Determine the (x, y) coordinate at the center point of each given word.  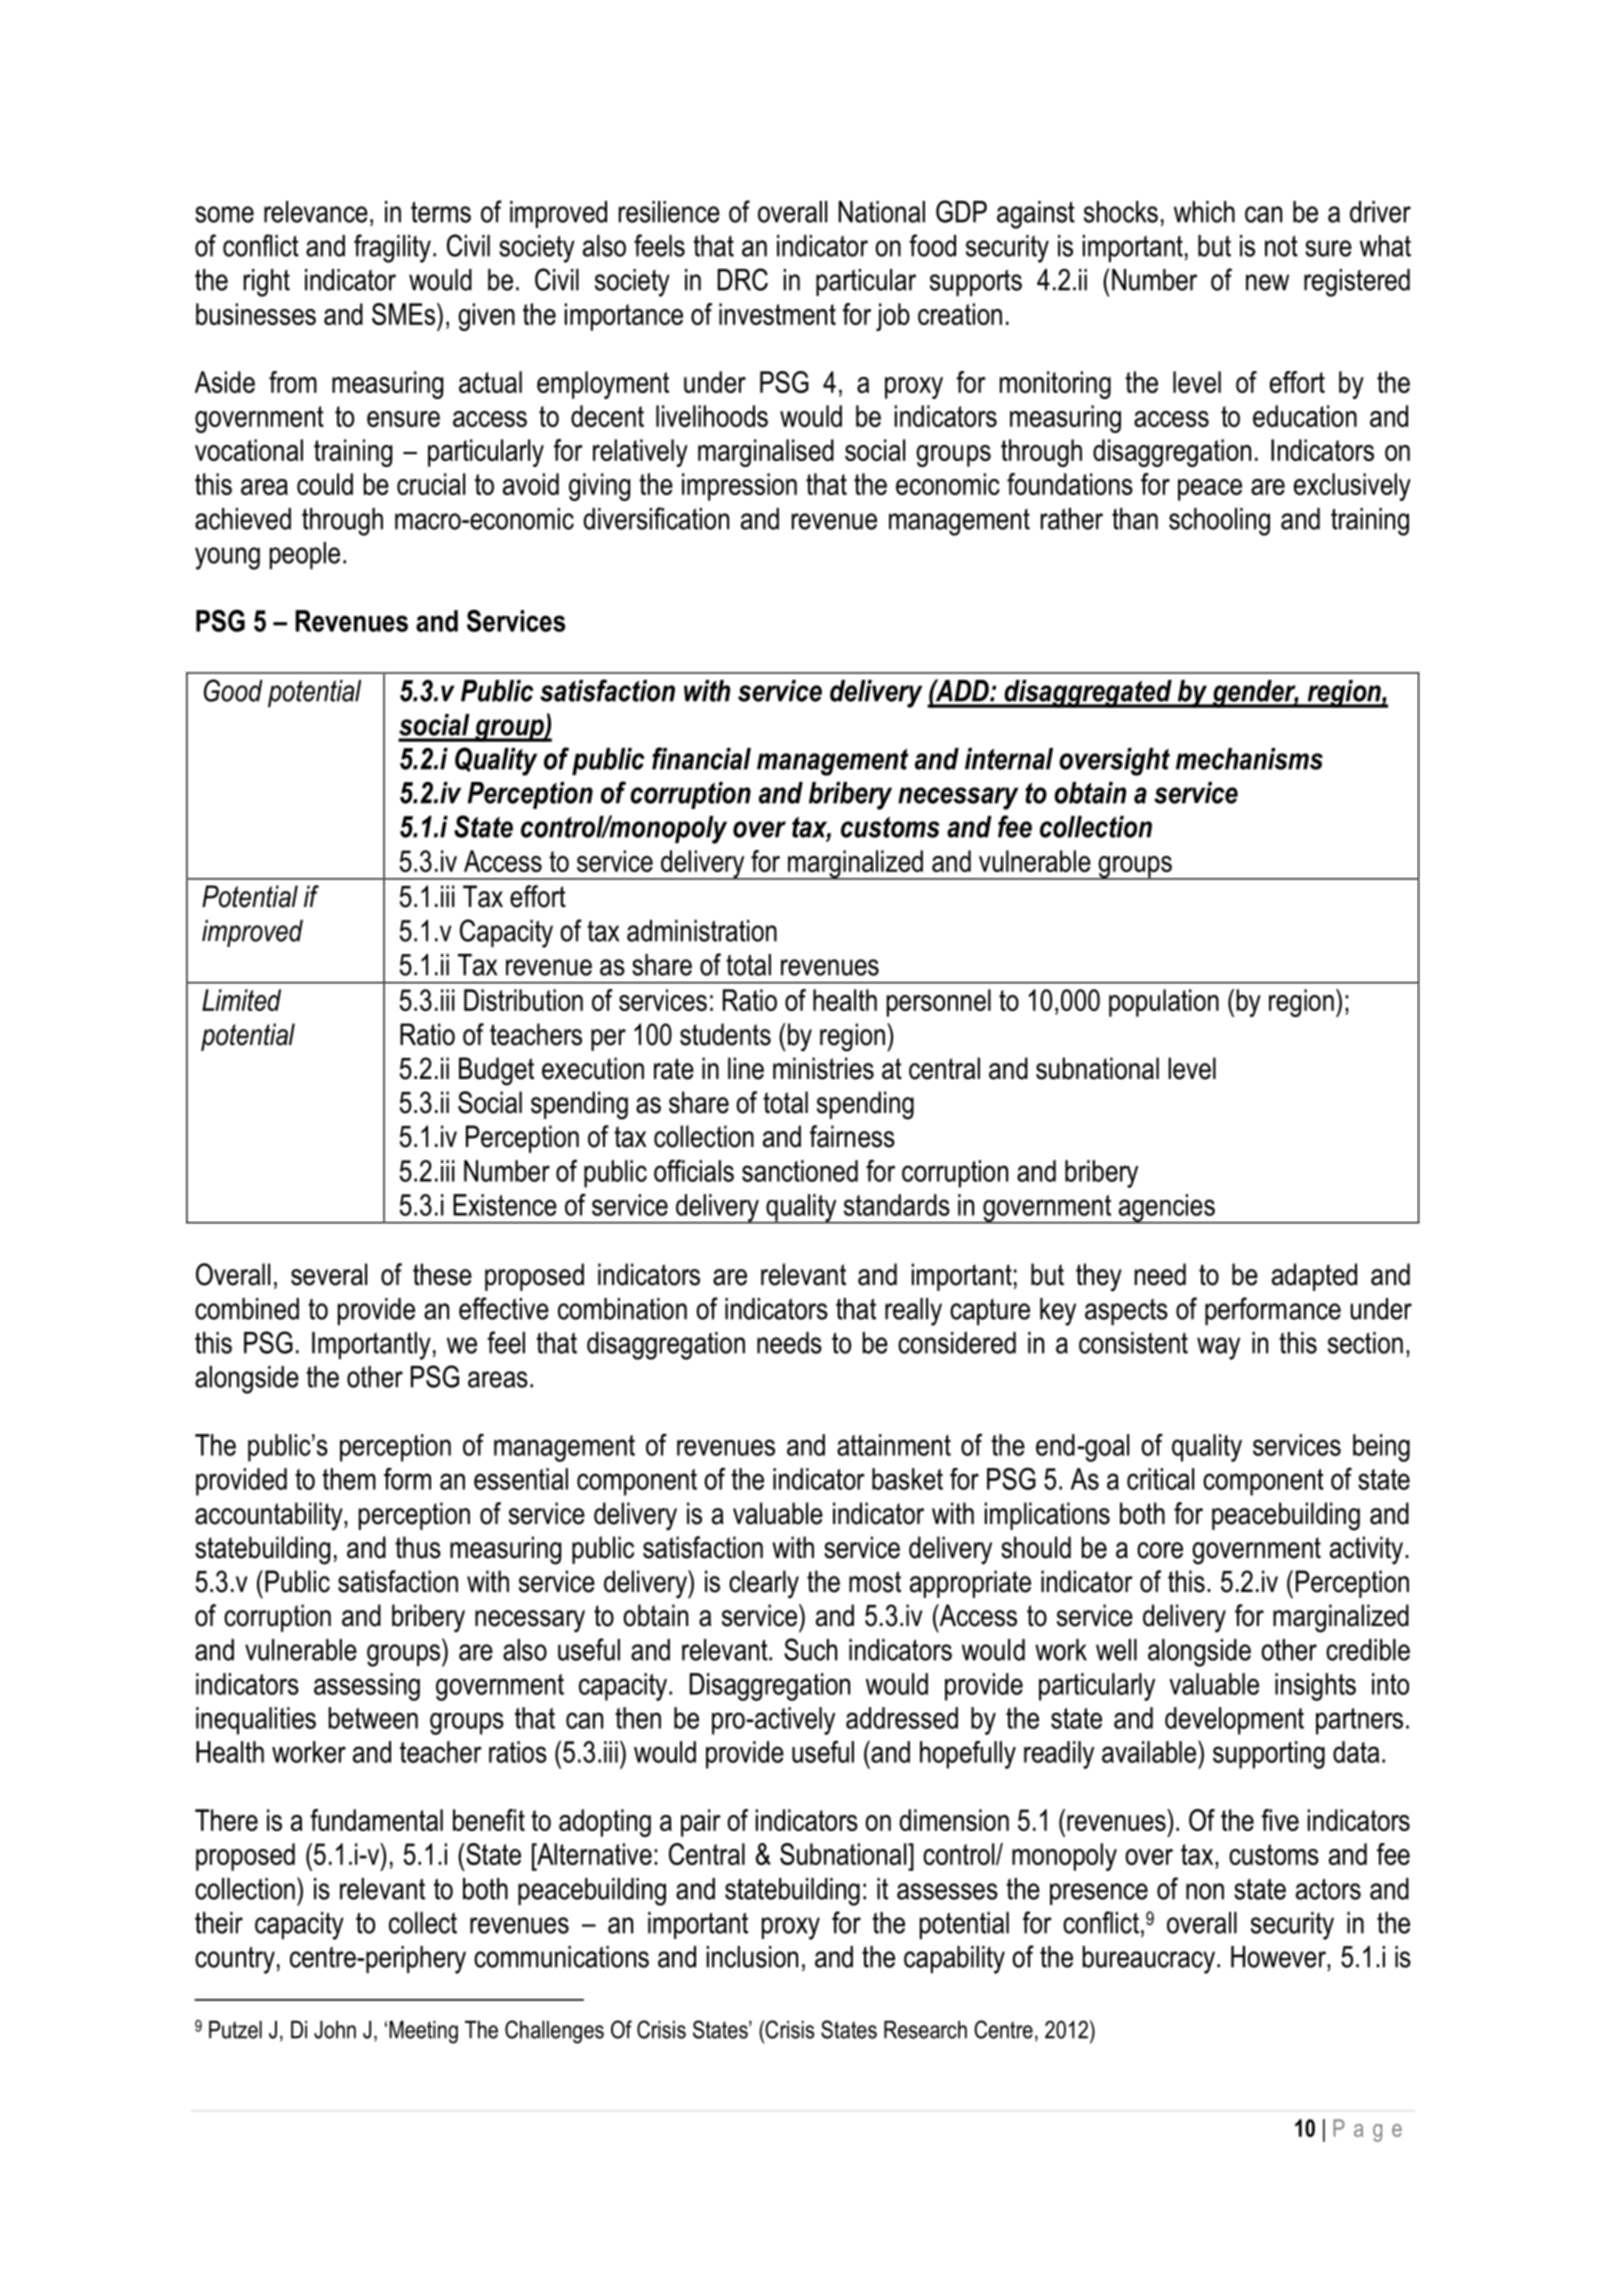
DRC (743, 279)
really (913, 1312)
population (1164, 1003)
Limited (241, 1000)
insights (1315, 1687)
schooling (1219, 522)
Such (810, 1649)
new (1267, 282)
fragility (392, 248)
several (329, 1274)
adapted (1314, 1277)
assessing (367, 1687)
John (335, 2030)
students (725, 1034)
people (305, 555)
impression (739, 487)
